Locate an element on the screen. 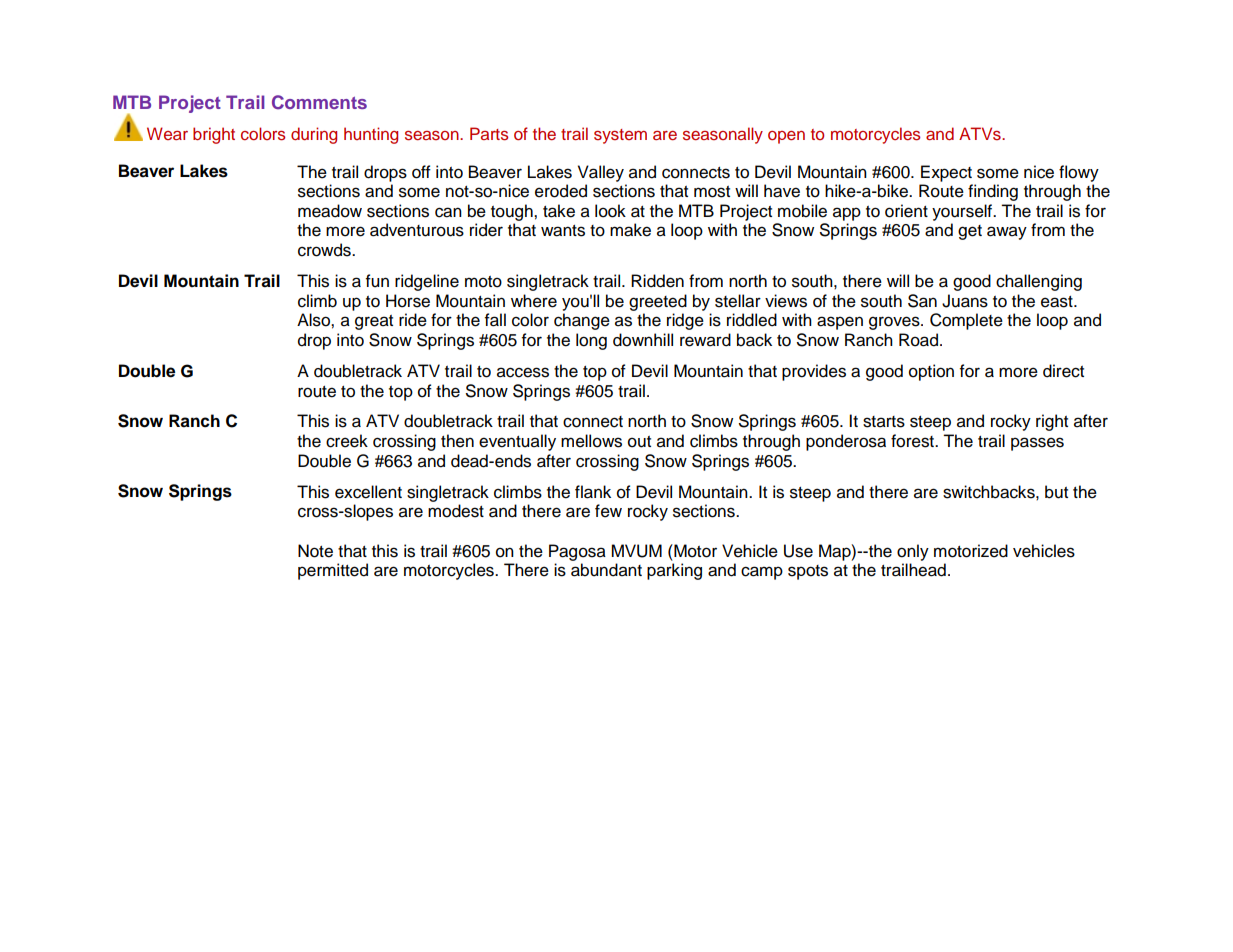 The height and width of the screenshot is (952, 1233). forest is located at coordinates (913, 441).
